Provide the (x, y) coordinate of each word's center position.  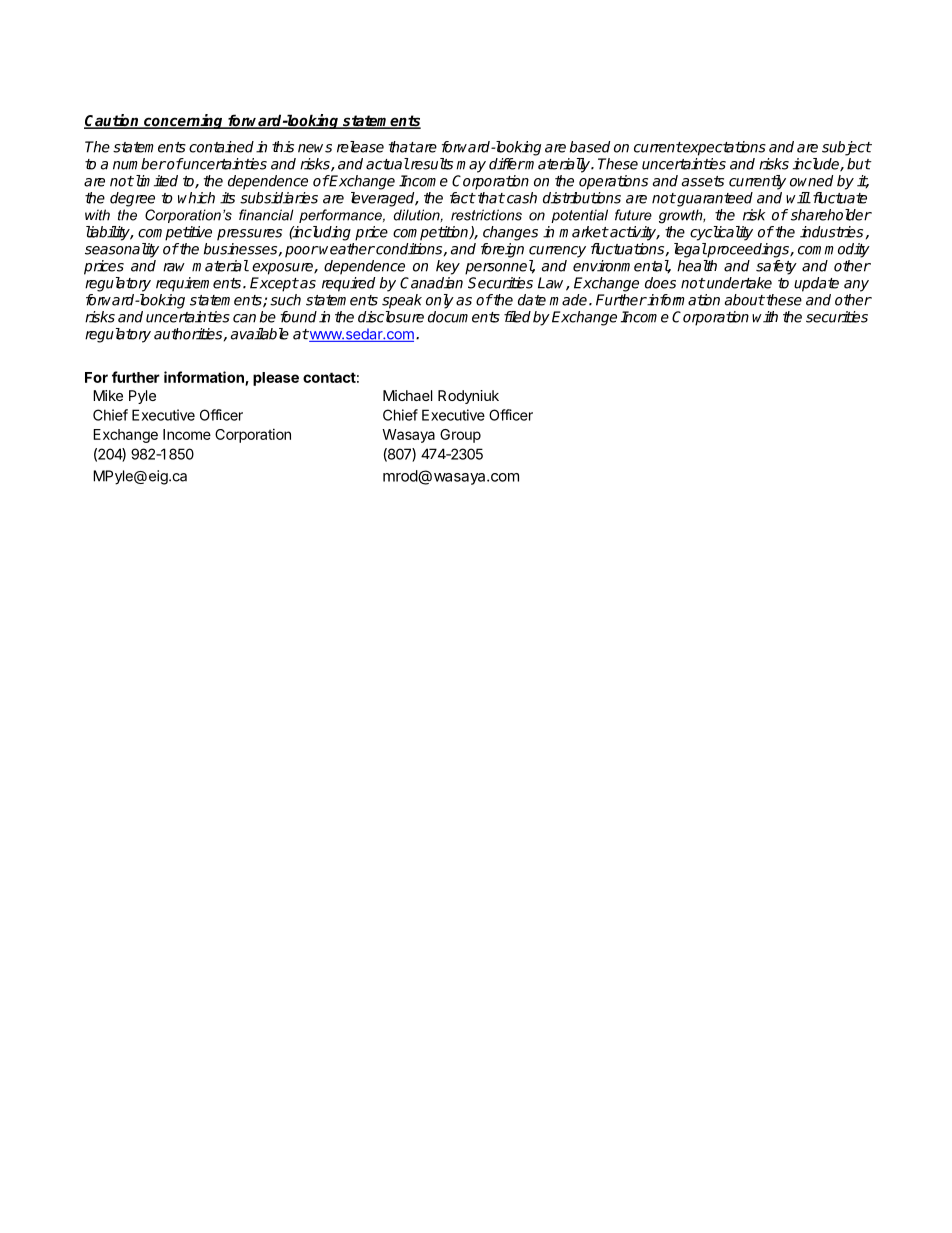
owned (811, 181)
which (196, 198)
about (745, 300)
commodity (834, 250)
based (590, 147)
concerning (184, 121)
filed (517, 317)
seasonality (122, 250)
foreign (502, 250)
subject (847, 148)
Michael (407, 395)
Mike (108, 395)
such (285, 300)
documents (464, 317)
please (276, 379)
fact (462, 198)
